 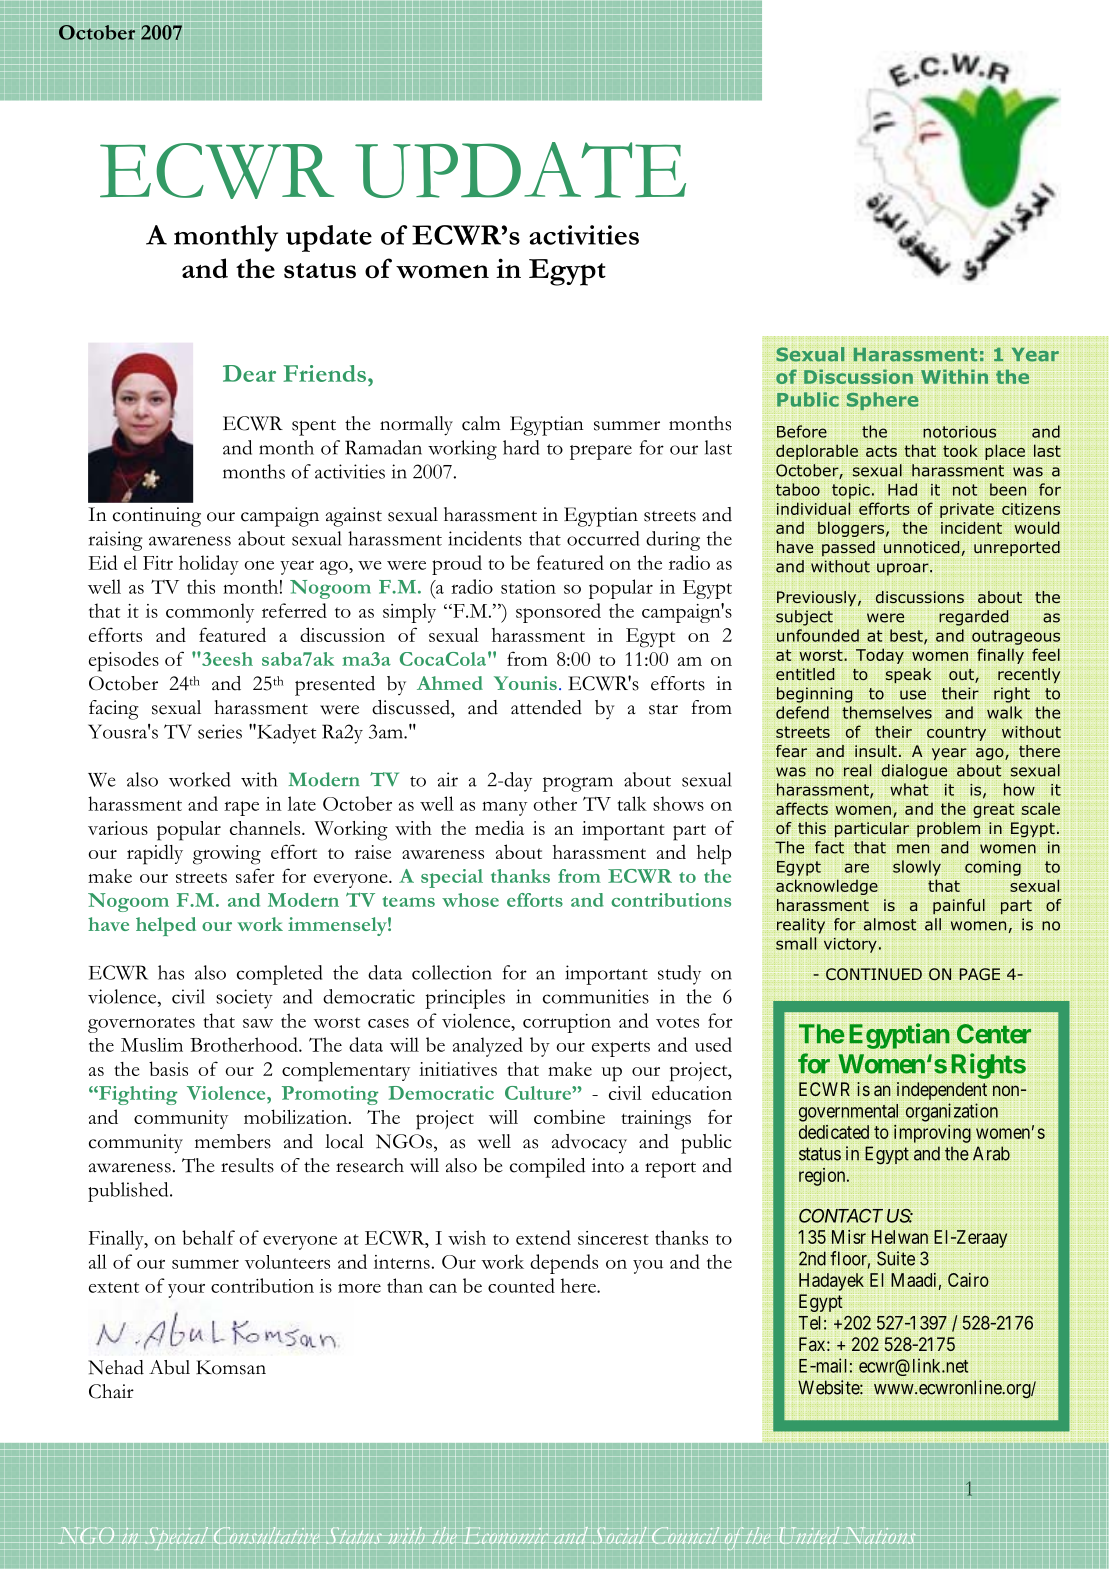 I want to click on extend, so click(x=543, y=1237).
